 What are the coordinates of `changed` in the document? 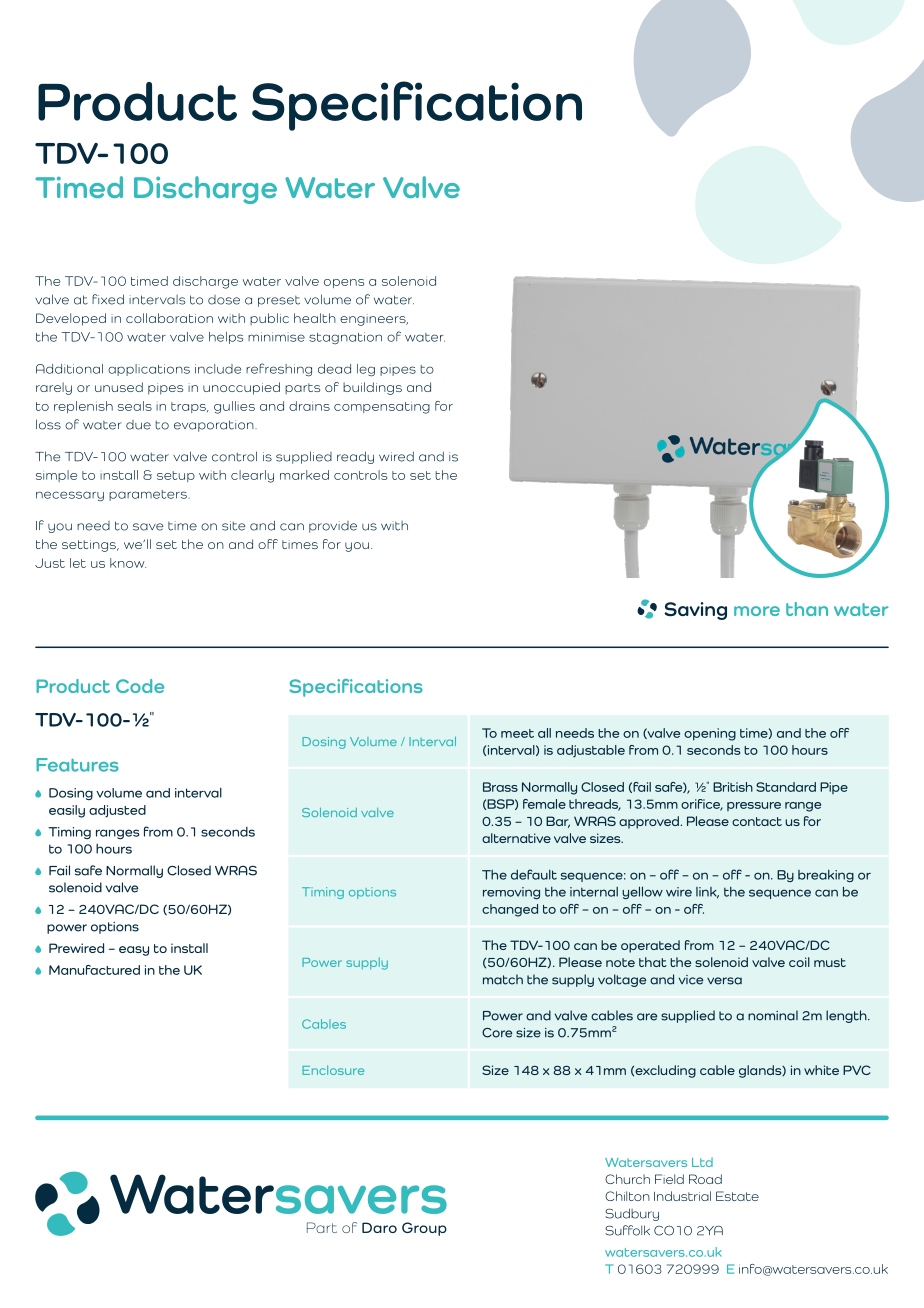 It's located at (510, 910).
